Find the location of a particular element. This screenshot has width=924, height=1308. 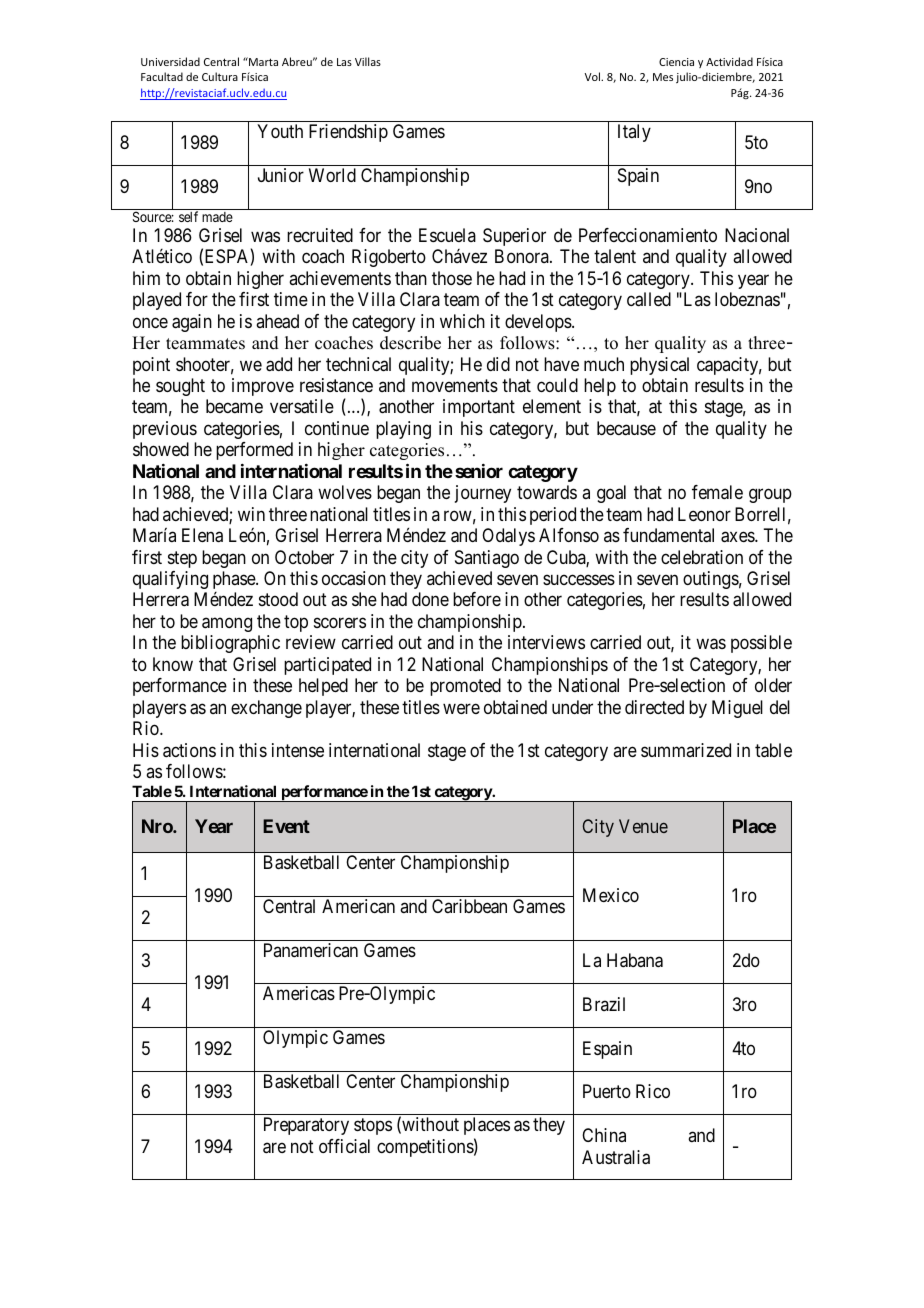

Ciencia is located at coordinates (676, 62).
